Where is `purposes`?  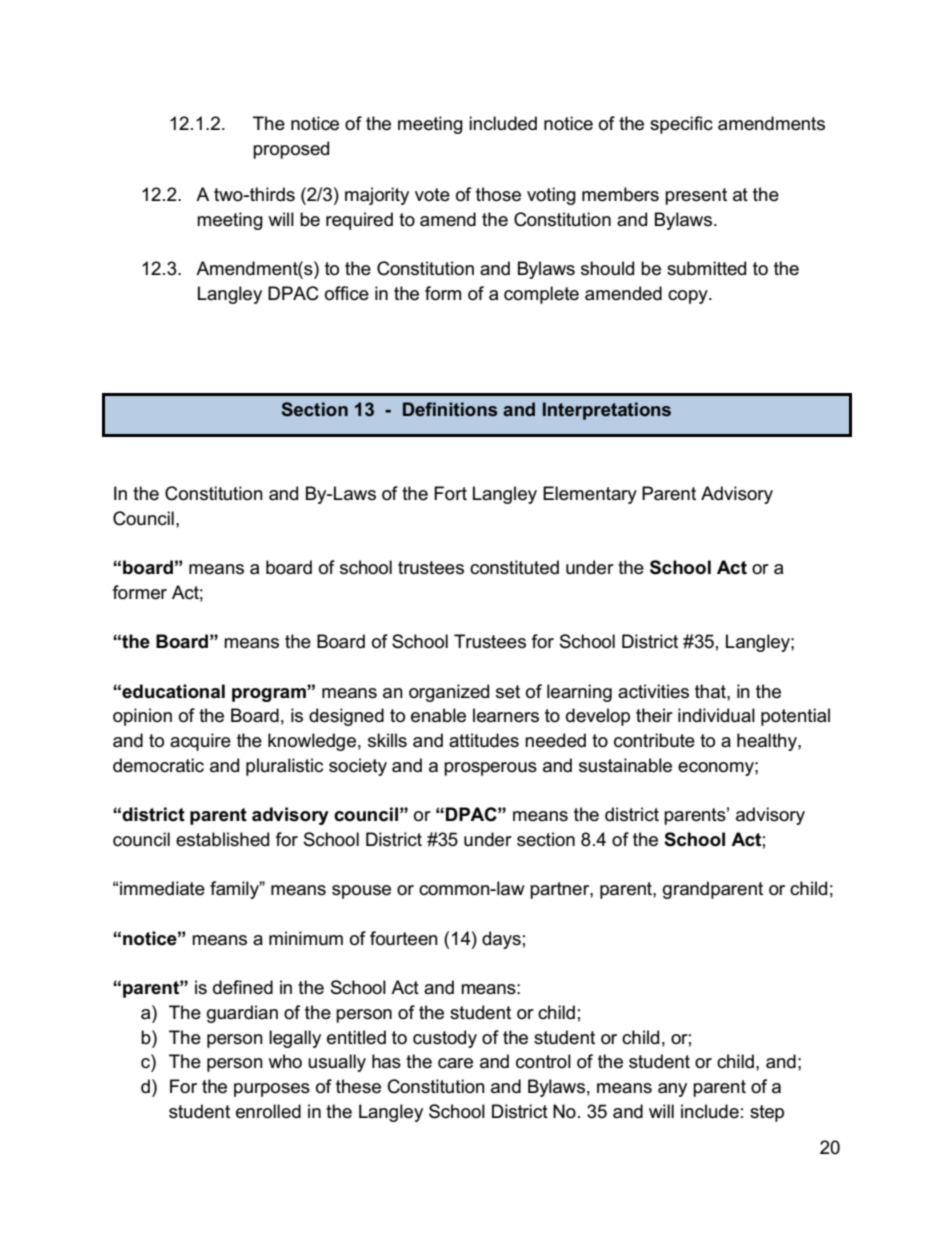 purposes is located at coordinates (272, 1090).
